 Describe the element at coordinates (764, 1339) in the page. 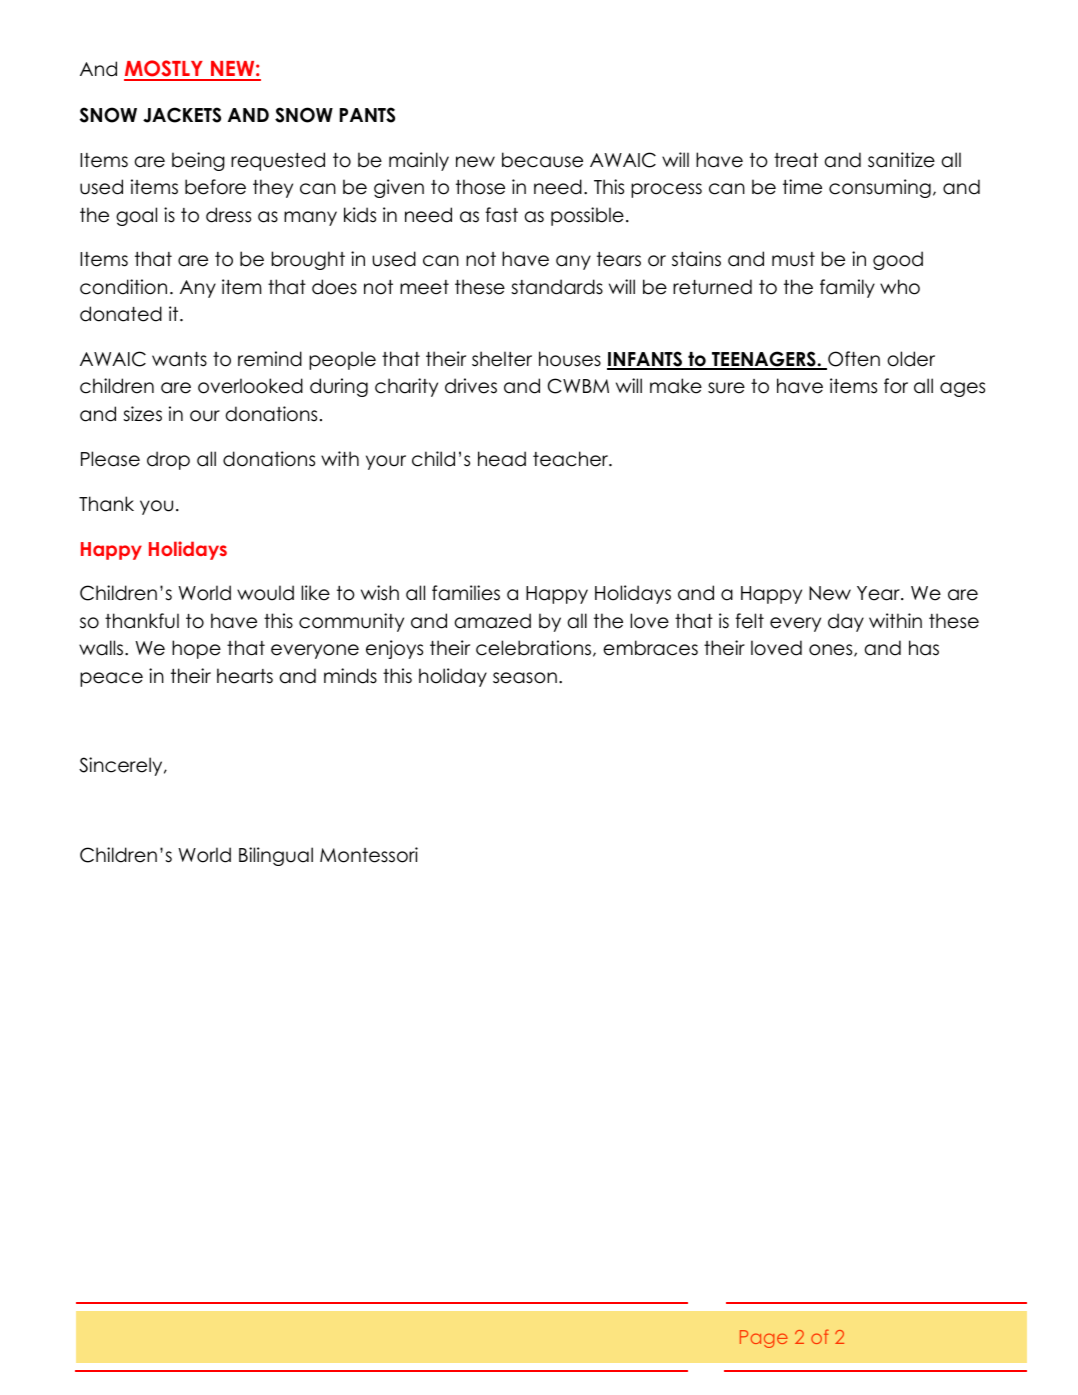

I see `Page` at that location.
